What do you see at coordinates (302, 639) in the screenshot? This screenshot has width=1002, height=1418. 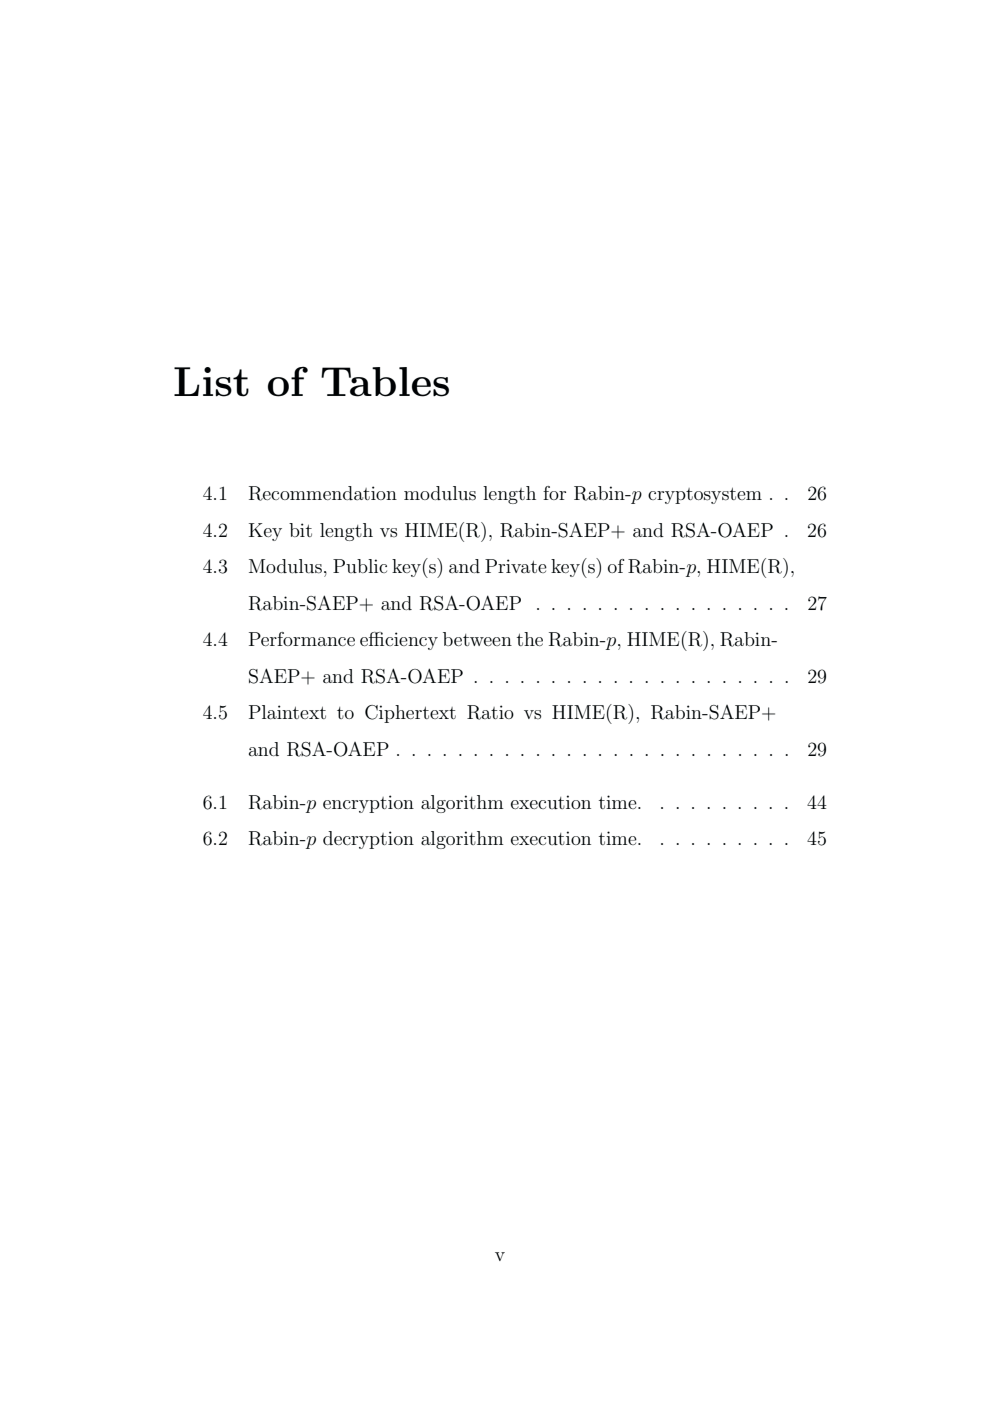 I see `Performance` at bounding box center [302, 639].
